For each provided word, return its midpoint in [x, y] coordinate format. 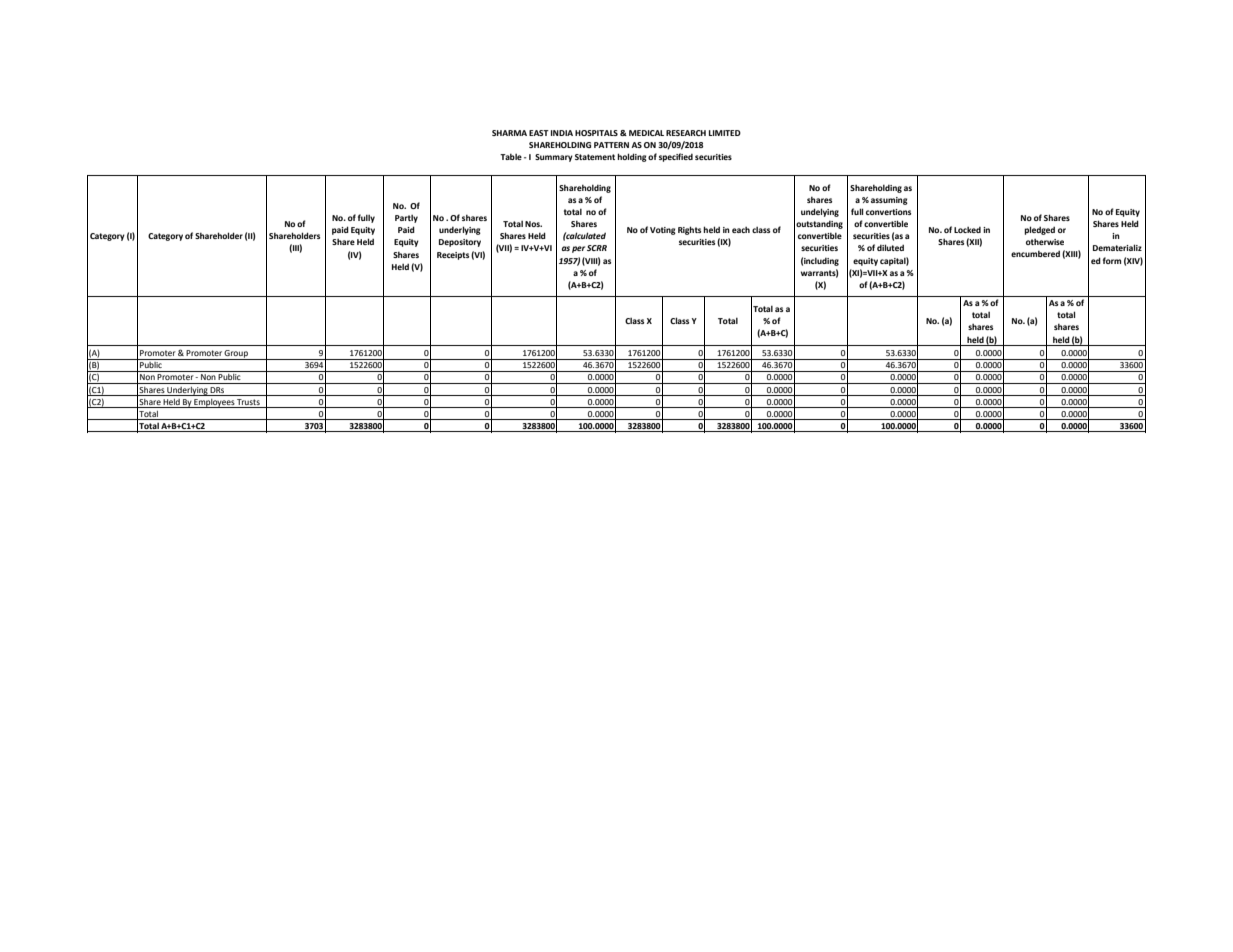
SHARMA [509, 133]
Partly [406, 219]
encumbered [1035, 253]
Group [236, 355]
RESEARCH [686, 133]
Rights [689, 230]
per [578, 249]
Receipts [453, 256]
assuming [889, 201]
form [1112, 260]
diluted [890, 247]
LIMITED [725, 133]
